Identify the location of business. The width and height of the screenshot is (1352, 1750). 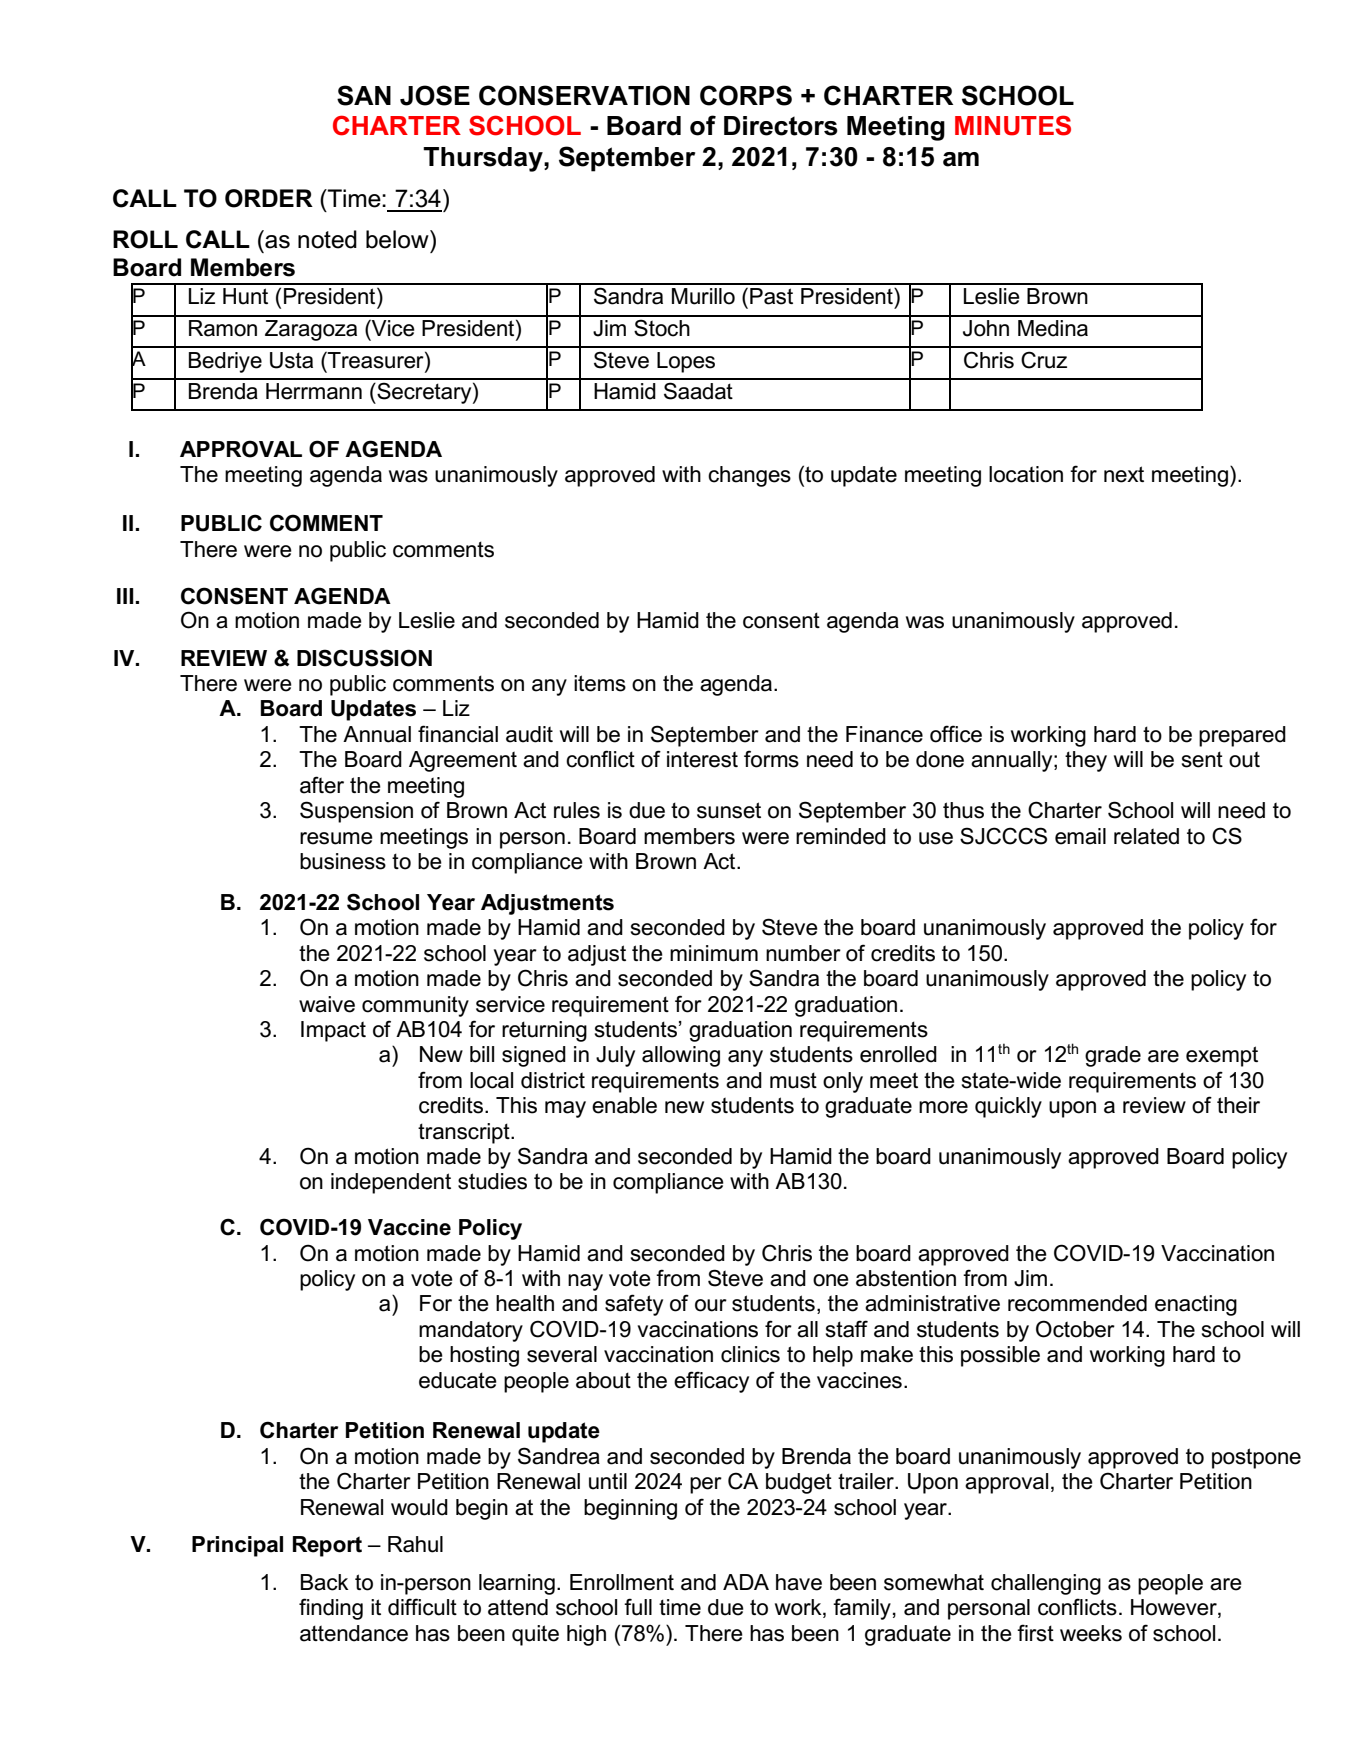
(343, 861).
